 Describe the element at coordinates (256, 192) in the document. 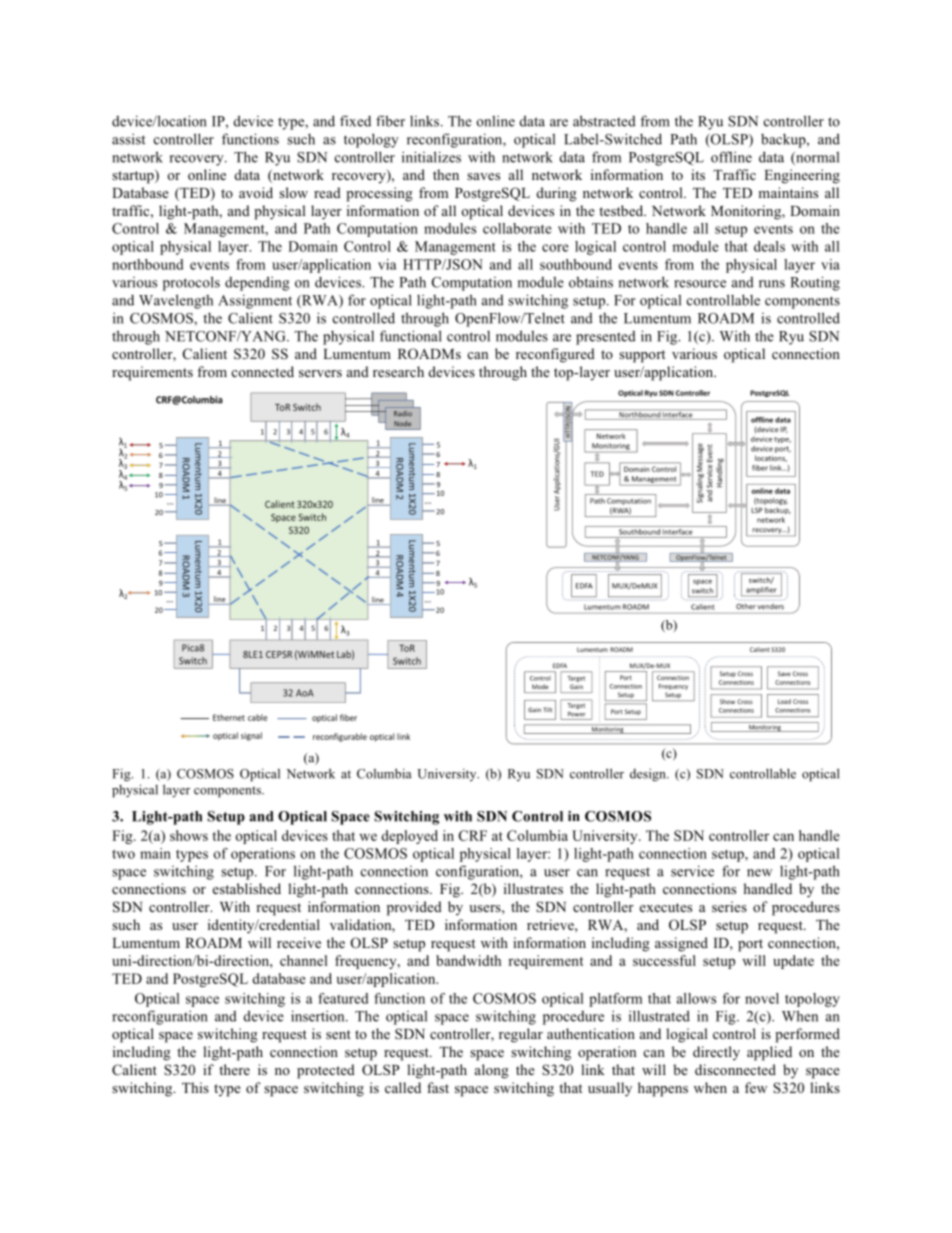

I see `avoid` at that location.
